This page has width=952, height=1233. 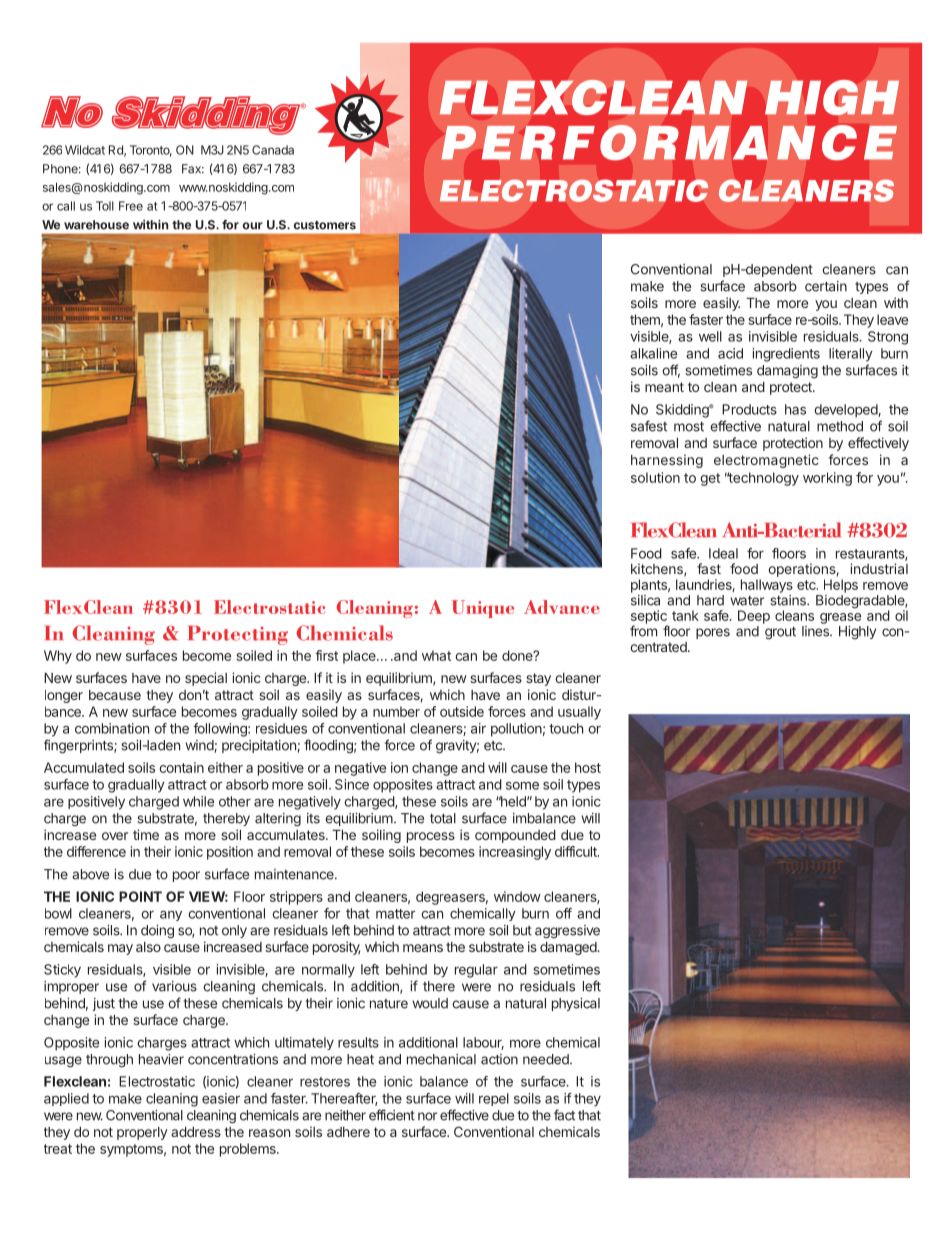 What do you see at coordinates (142, 1133) in the page?
I see `properly` at bounding box center [142, 1133].
